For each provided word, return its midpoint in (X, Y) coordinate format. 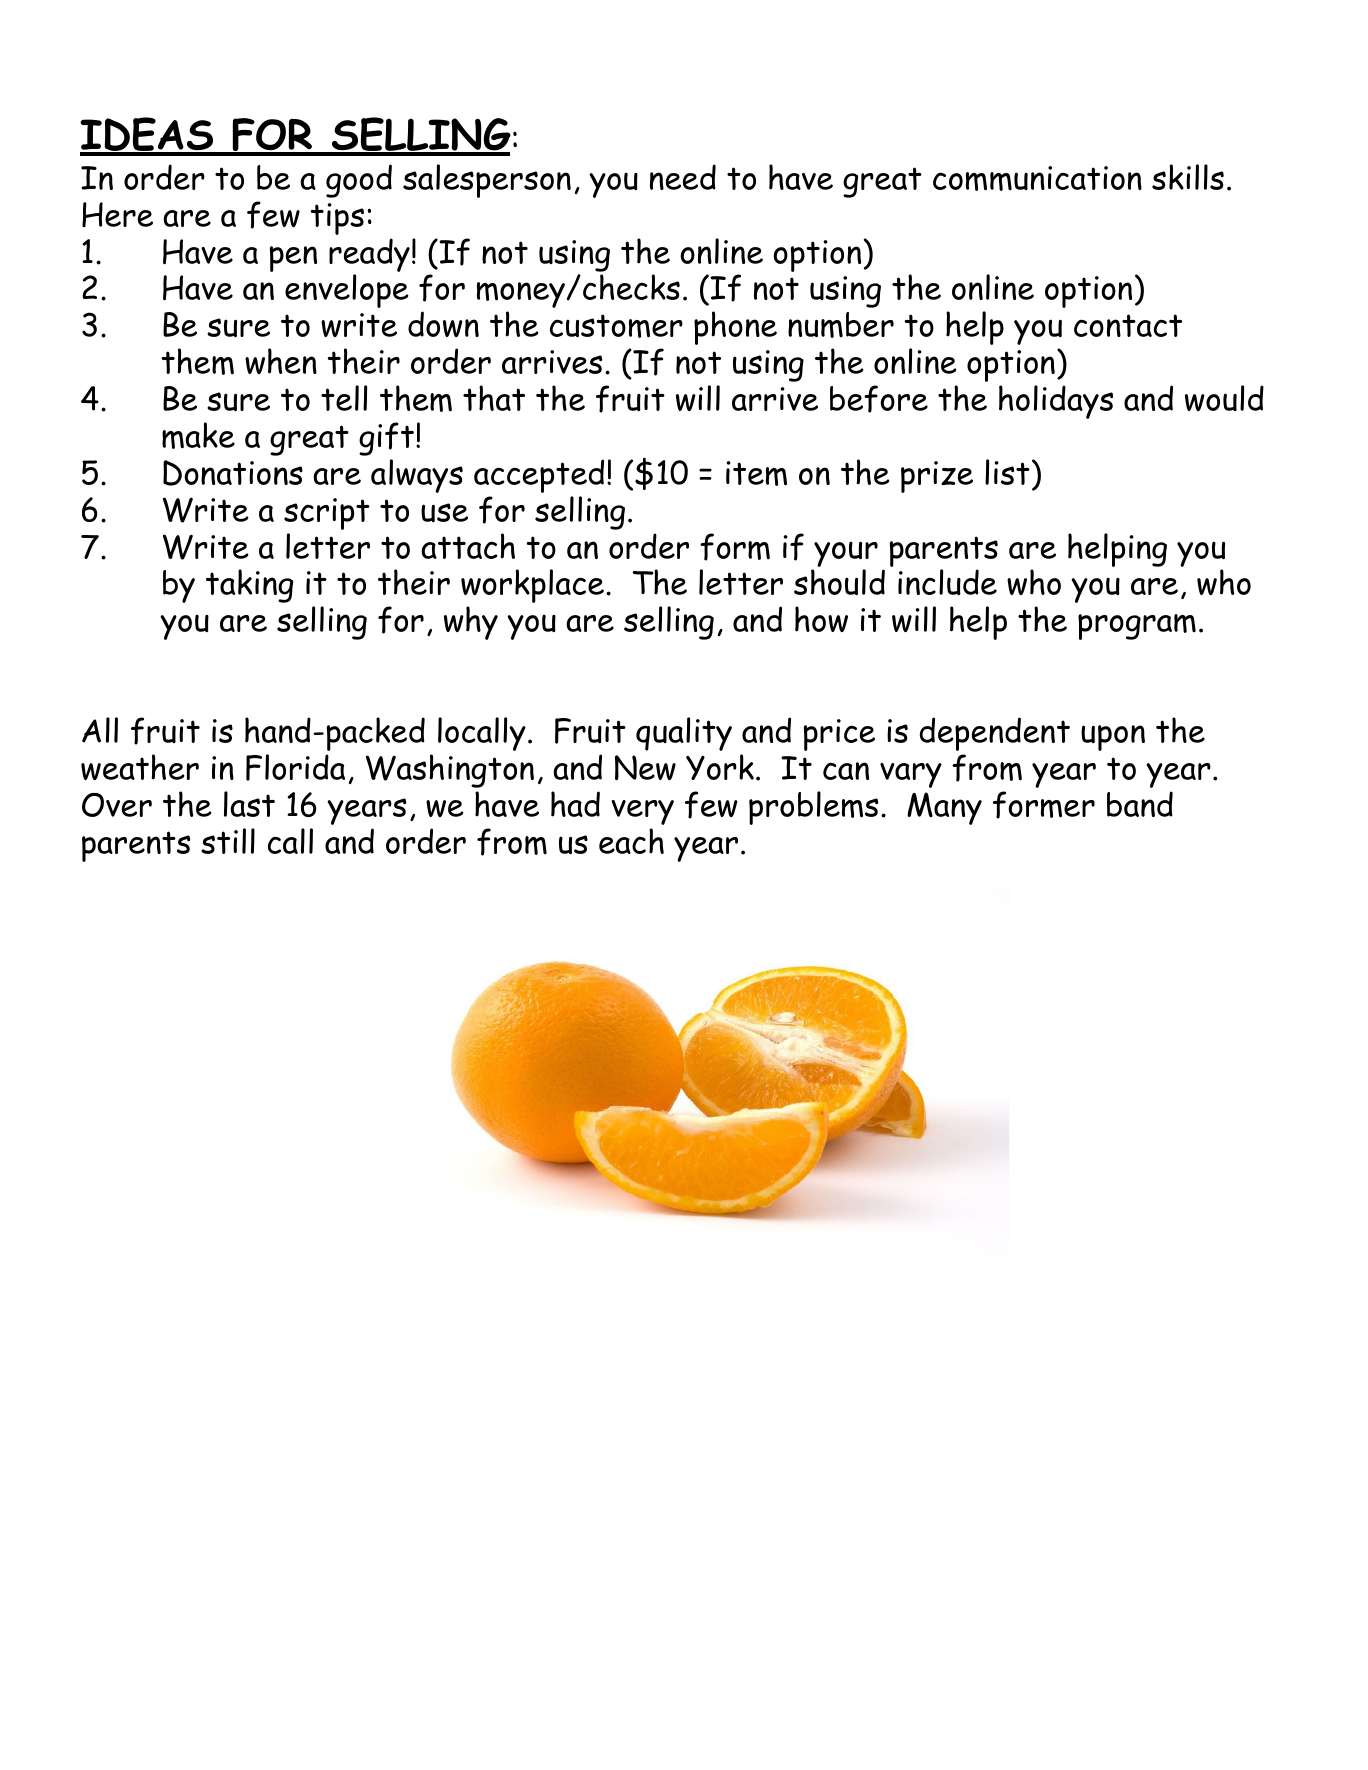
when (281, 361)
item (756, 473)
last (249, 804)
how (821, 619)
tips (337, 219)
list (1007, 472)
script (327, 514)
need (683, 177)
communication (1037, 178)
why (471, 623)
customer (616, 326)
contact (1128, 325)
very (642, 812)
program (1137, 627)
